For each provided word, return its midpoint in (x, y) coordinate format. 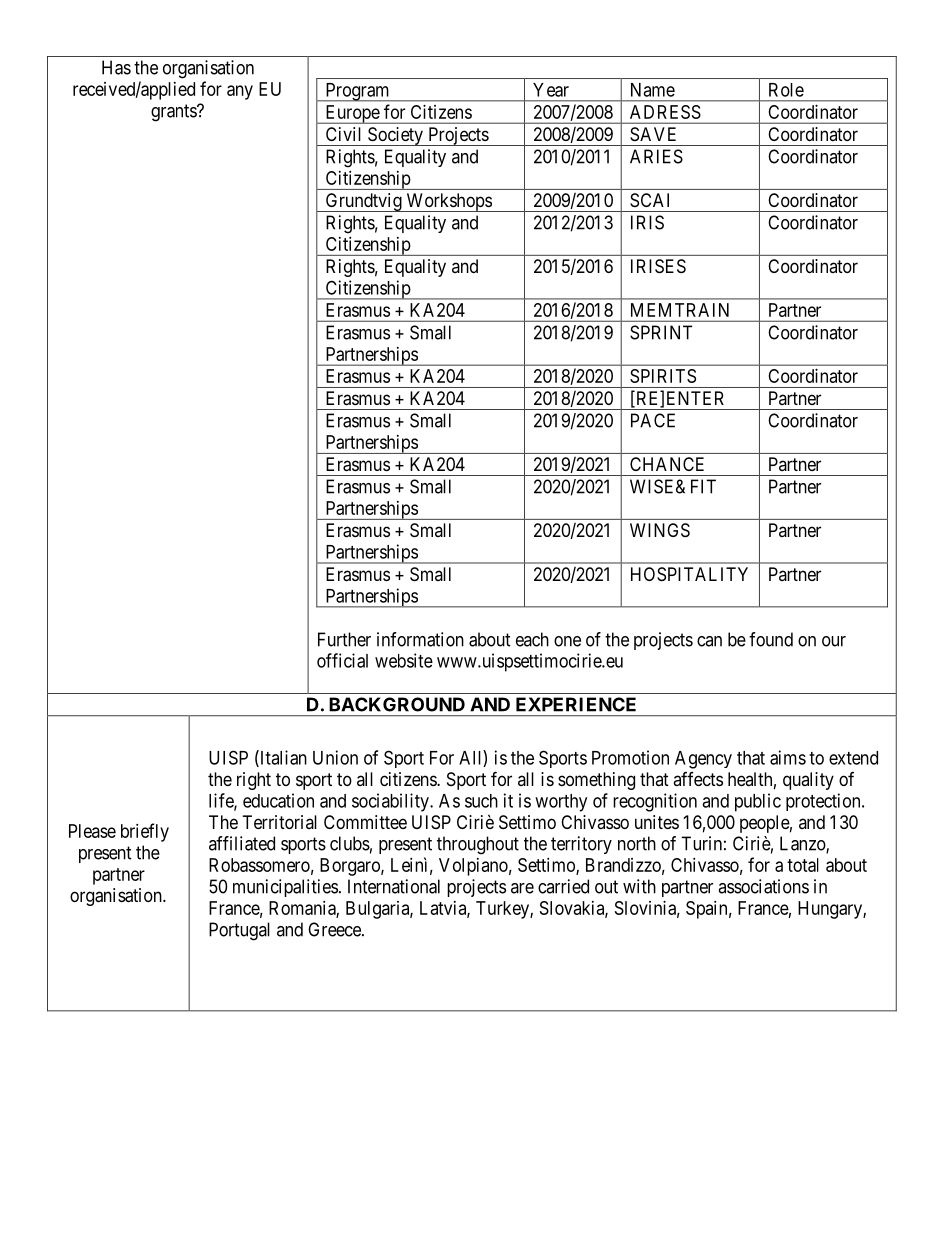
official (342, 660)
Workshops (448, 202)
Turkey (503, 910)
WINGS (660, 530)
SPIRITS (663, 376)
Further (344, 639)
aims (788, 757)
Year (551, 90)
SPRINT (661, 332)
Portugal (239, 931)
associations (763, 886)
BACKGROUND (397, 704)
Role (786, 90)
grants (174, 113)
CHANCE (667, 464)
